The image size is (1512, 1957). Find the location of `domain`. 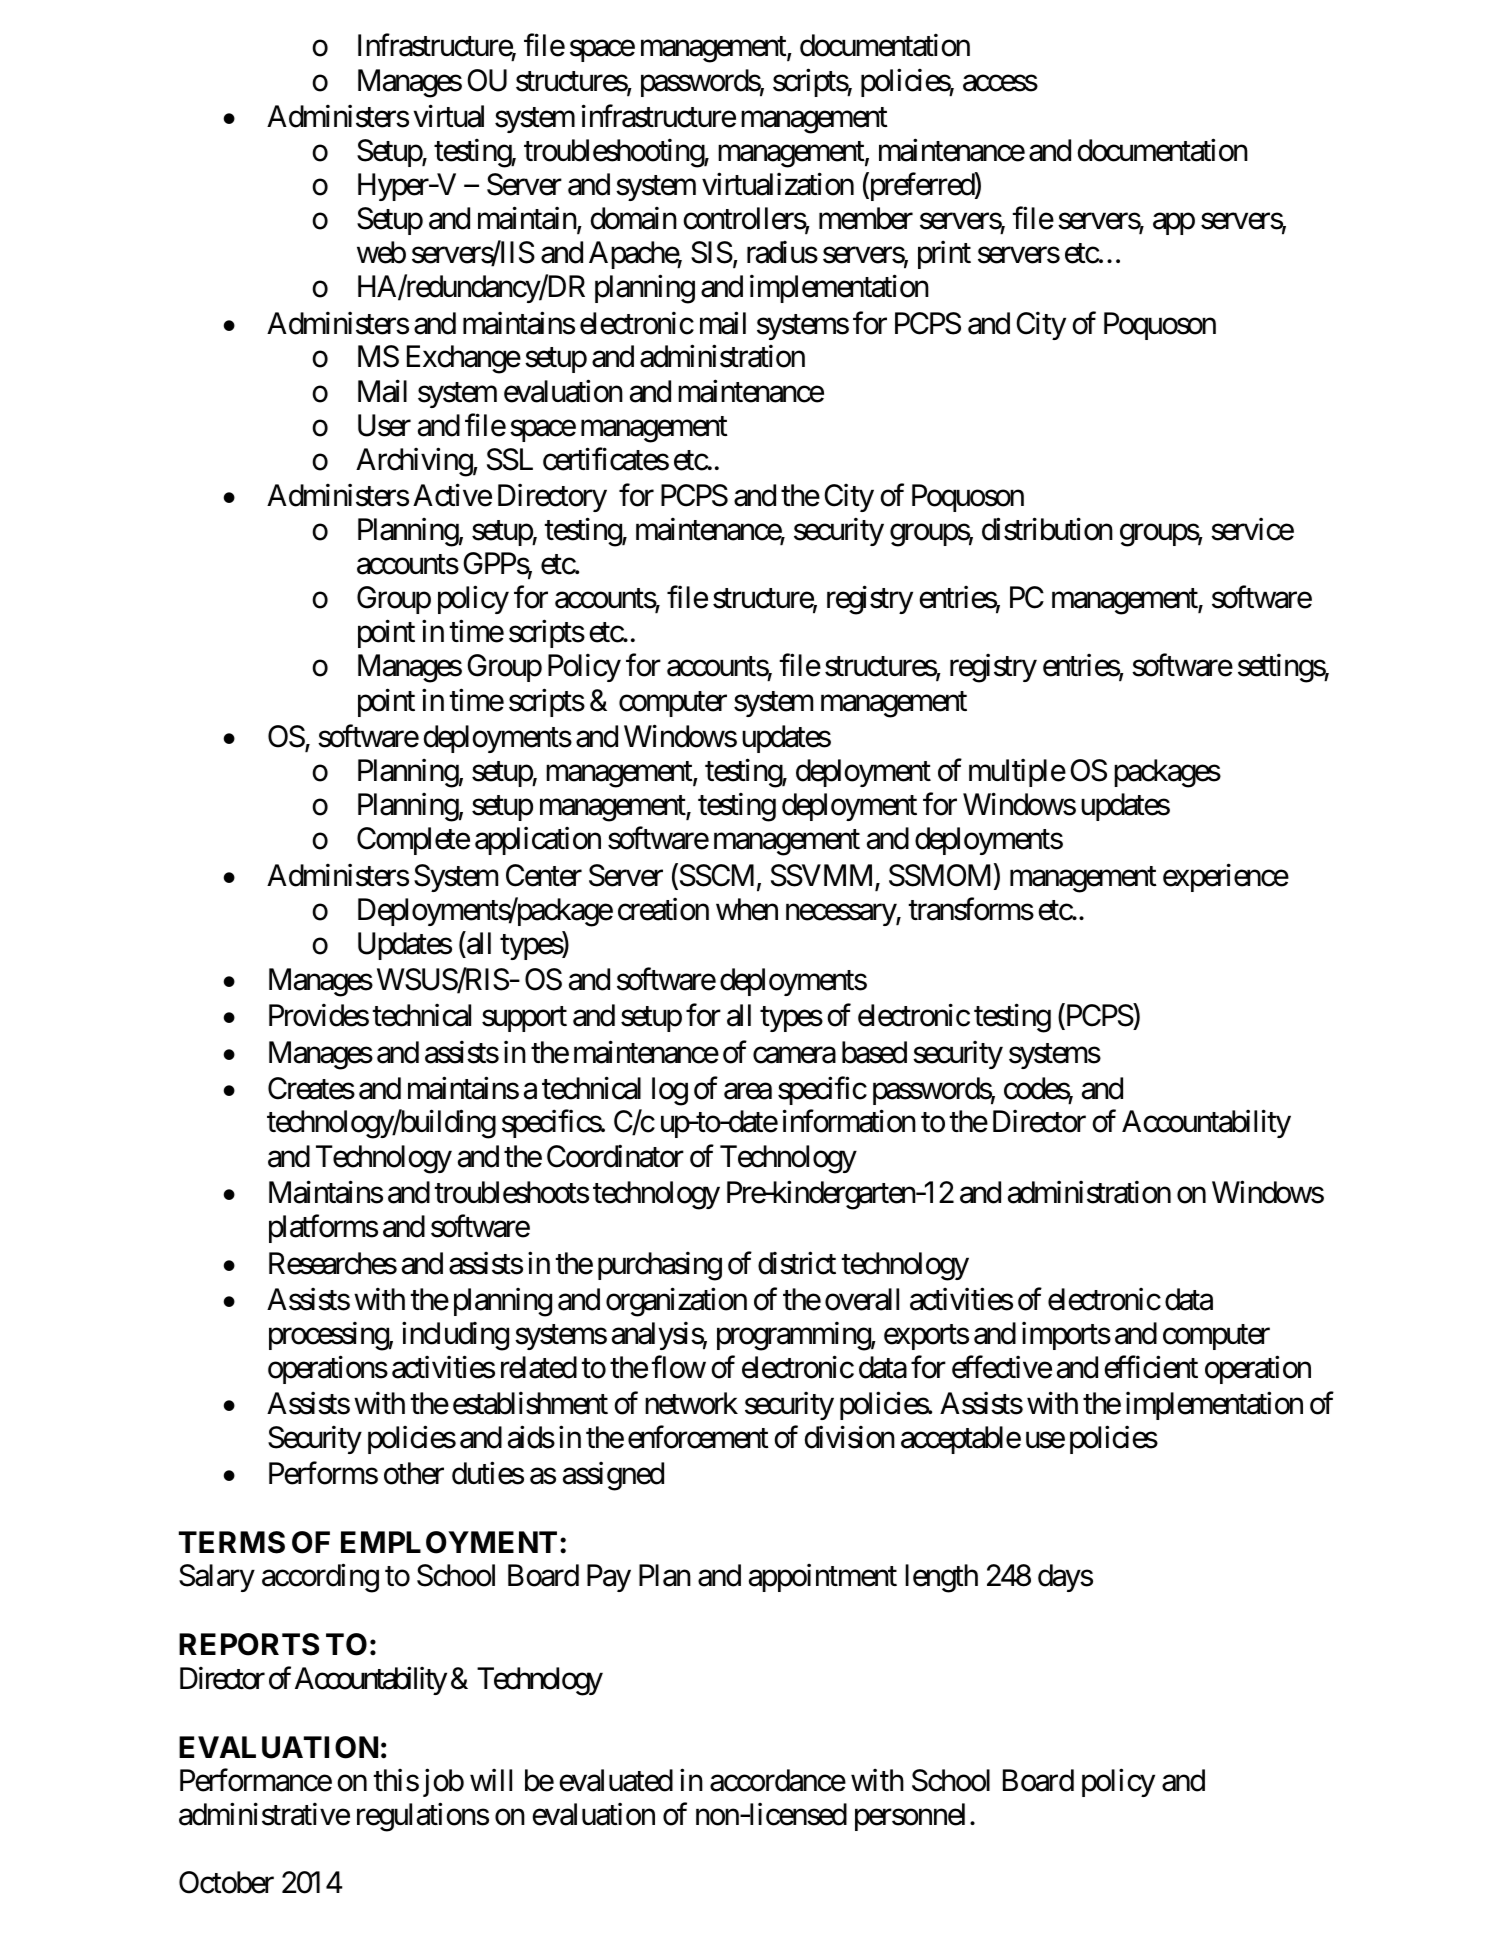

domain is located at coordinates (634, 218).
